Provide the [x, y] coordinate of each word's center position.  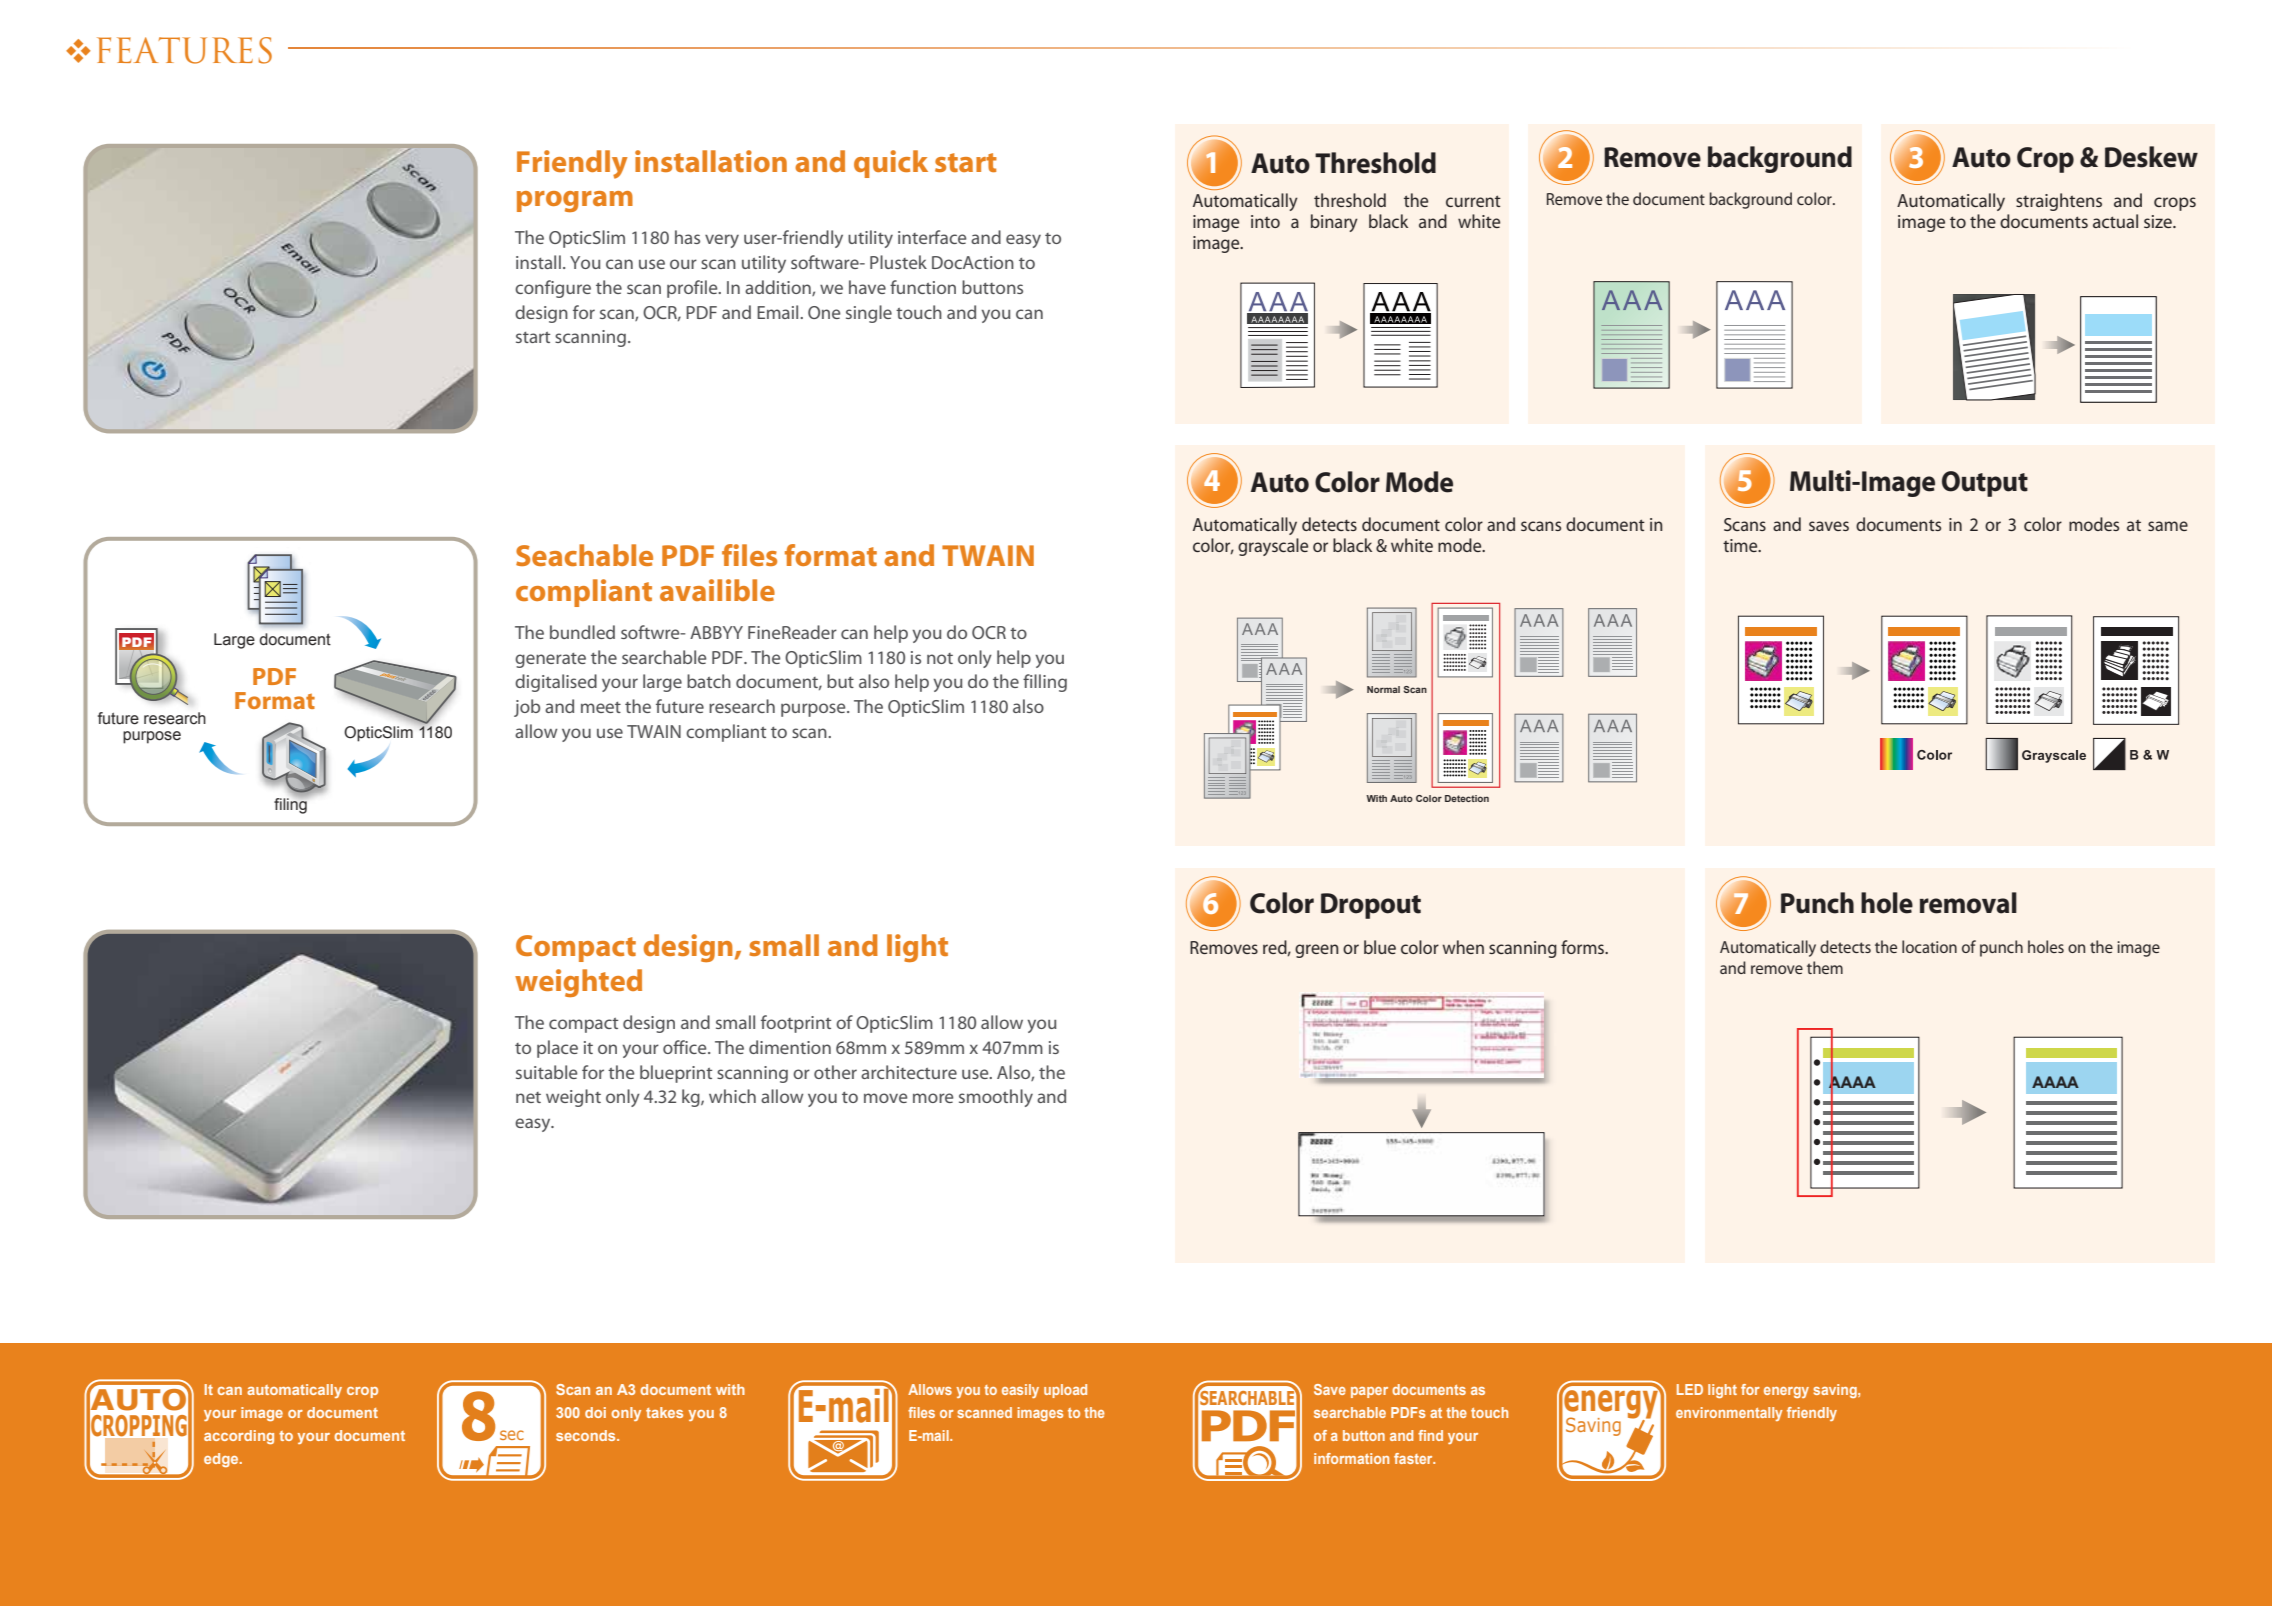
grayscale [1273, 547]
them [1825, 967]
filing [291, 805]
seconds [587, 1435]
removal [1968, 903]
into [1265, 221]
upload [1065, 1391]
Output [1985, 484]
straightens [2059, 202]
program [575, 201]
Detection [1467, 798]
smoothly [996, 1098]
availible [717, 590]
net [528, 1097]
